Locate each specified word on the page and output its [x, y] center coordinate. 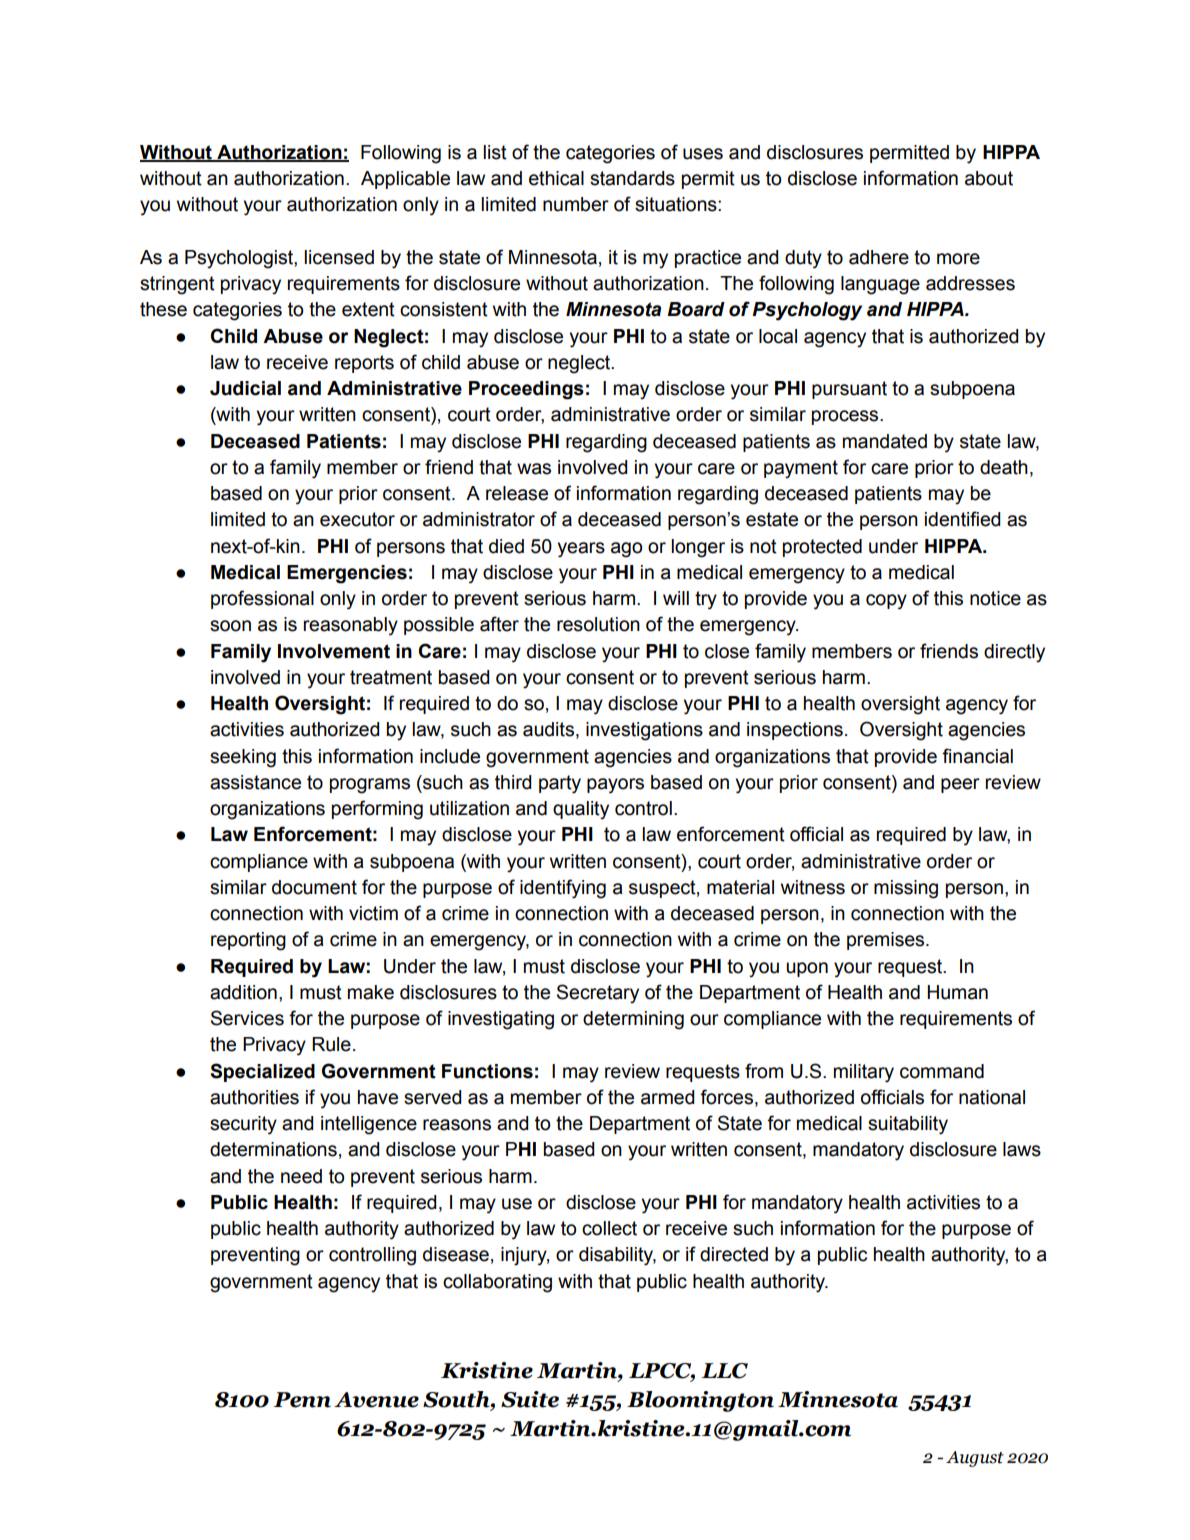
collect [609, 1228]
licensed [339, 257]
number [576, 204]
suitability [908, 1125]
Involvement [334, 651]
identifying [563, 889]
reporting [248, 941]
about [989, 178]
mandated [885, 441]
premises [887, 941]
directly [1014, 653]
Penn [302, 1400]
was [534, 469]
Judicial [245, 388]
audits [548, 729]
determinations [273, 1149]
